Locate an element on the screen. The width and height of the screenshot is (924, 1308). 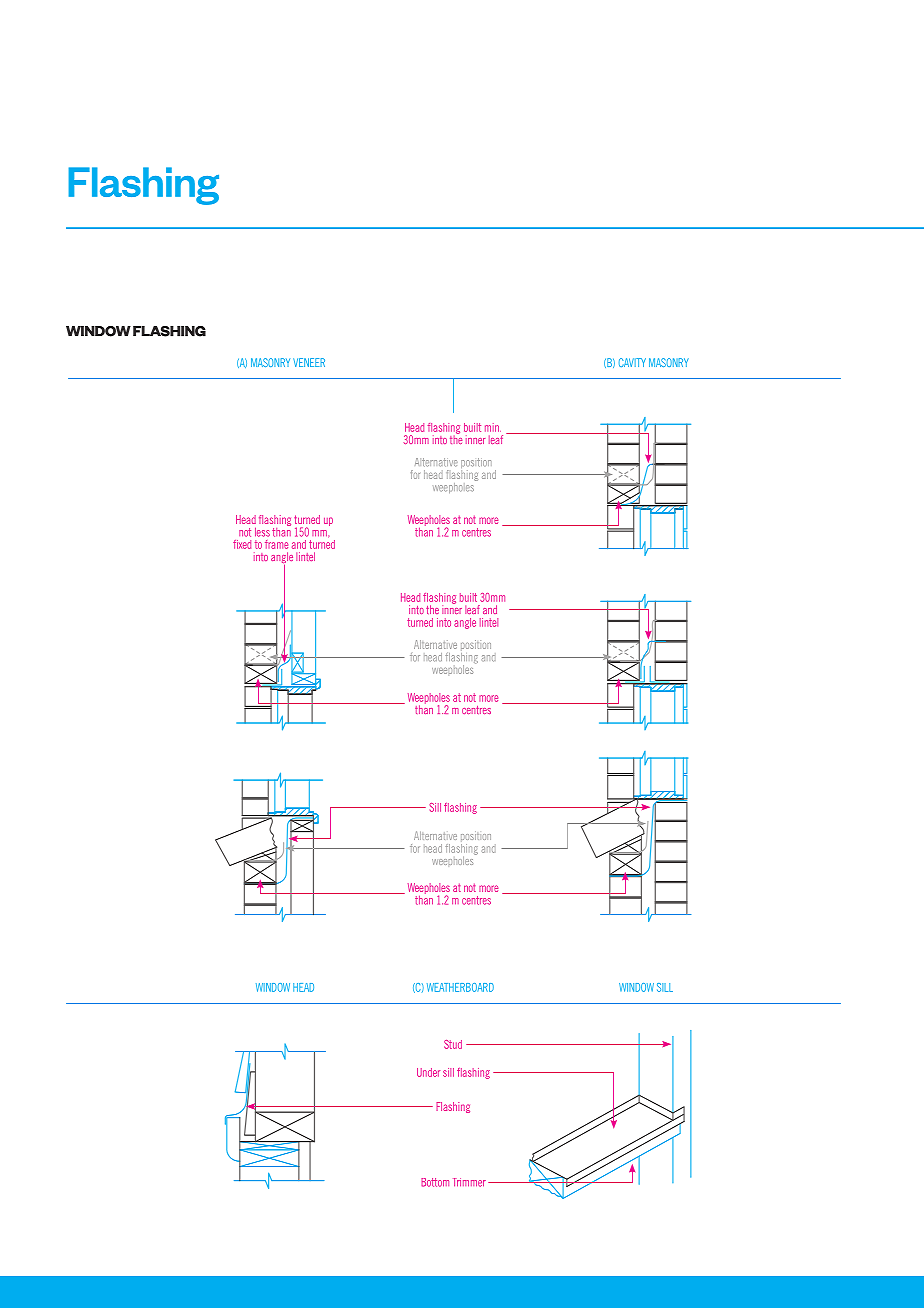
min is located at coordinates (493, 427).
